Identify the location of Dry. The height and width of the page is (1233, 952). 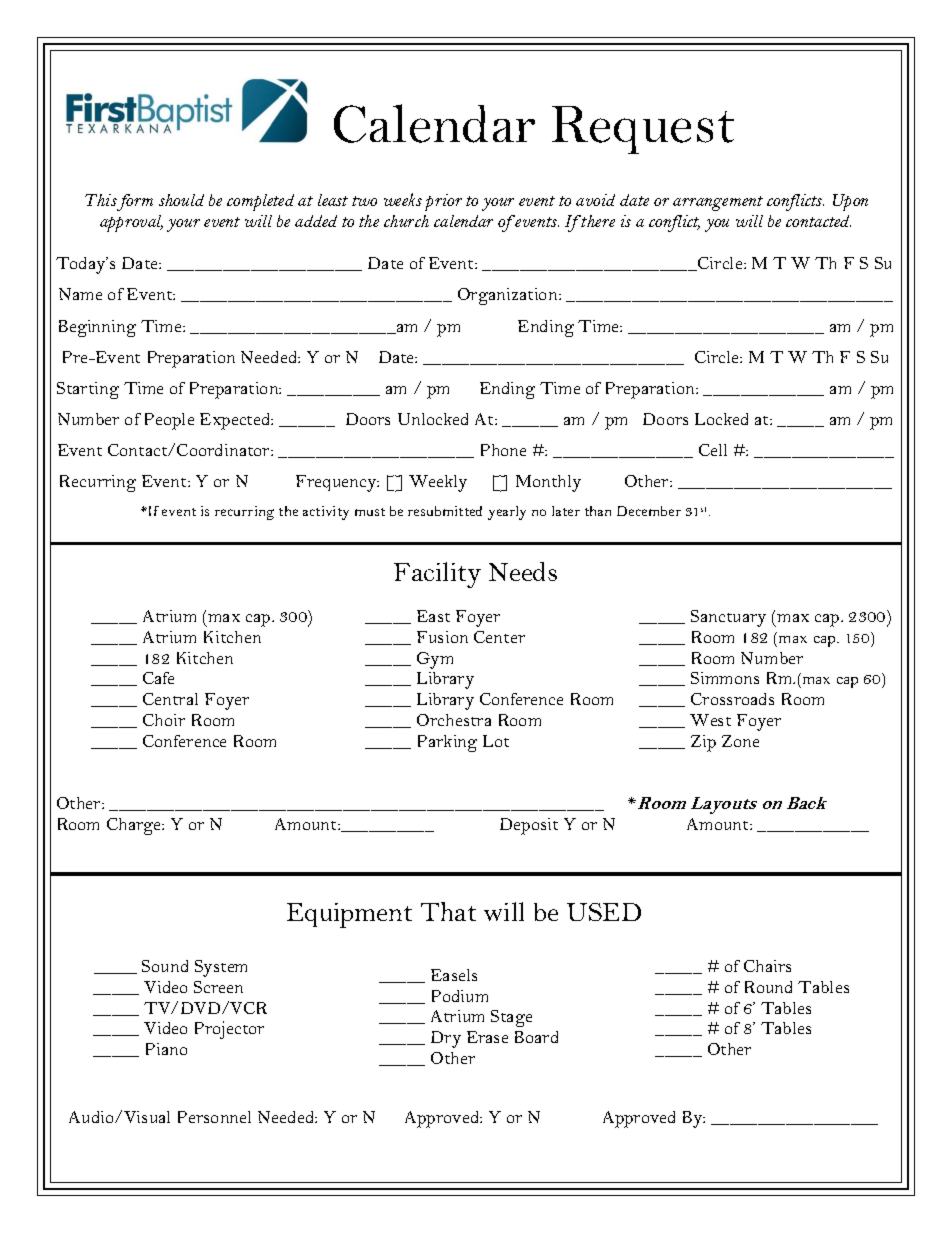
(446, 1039).
